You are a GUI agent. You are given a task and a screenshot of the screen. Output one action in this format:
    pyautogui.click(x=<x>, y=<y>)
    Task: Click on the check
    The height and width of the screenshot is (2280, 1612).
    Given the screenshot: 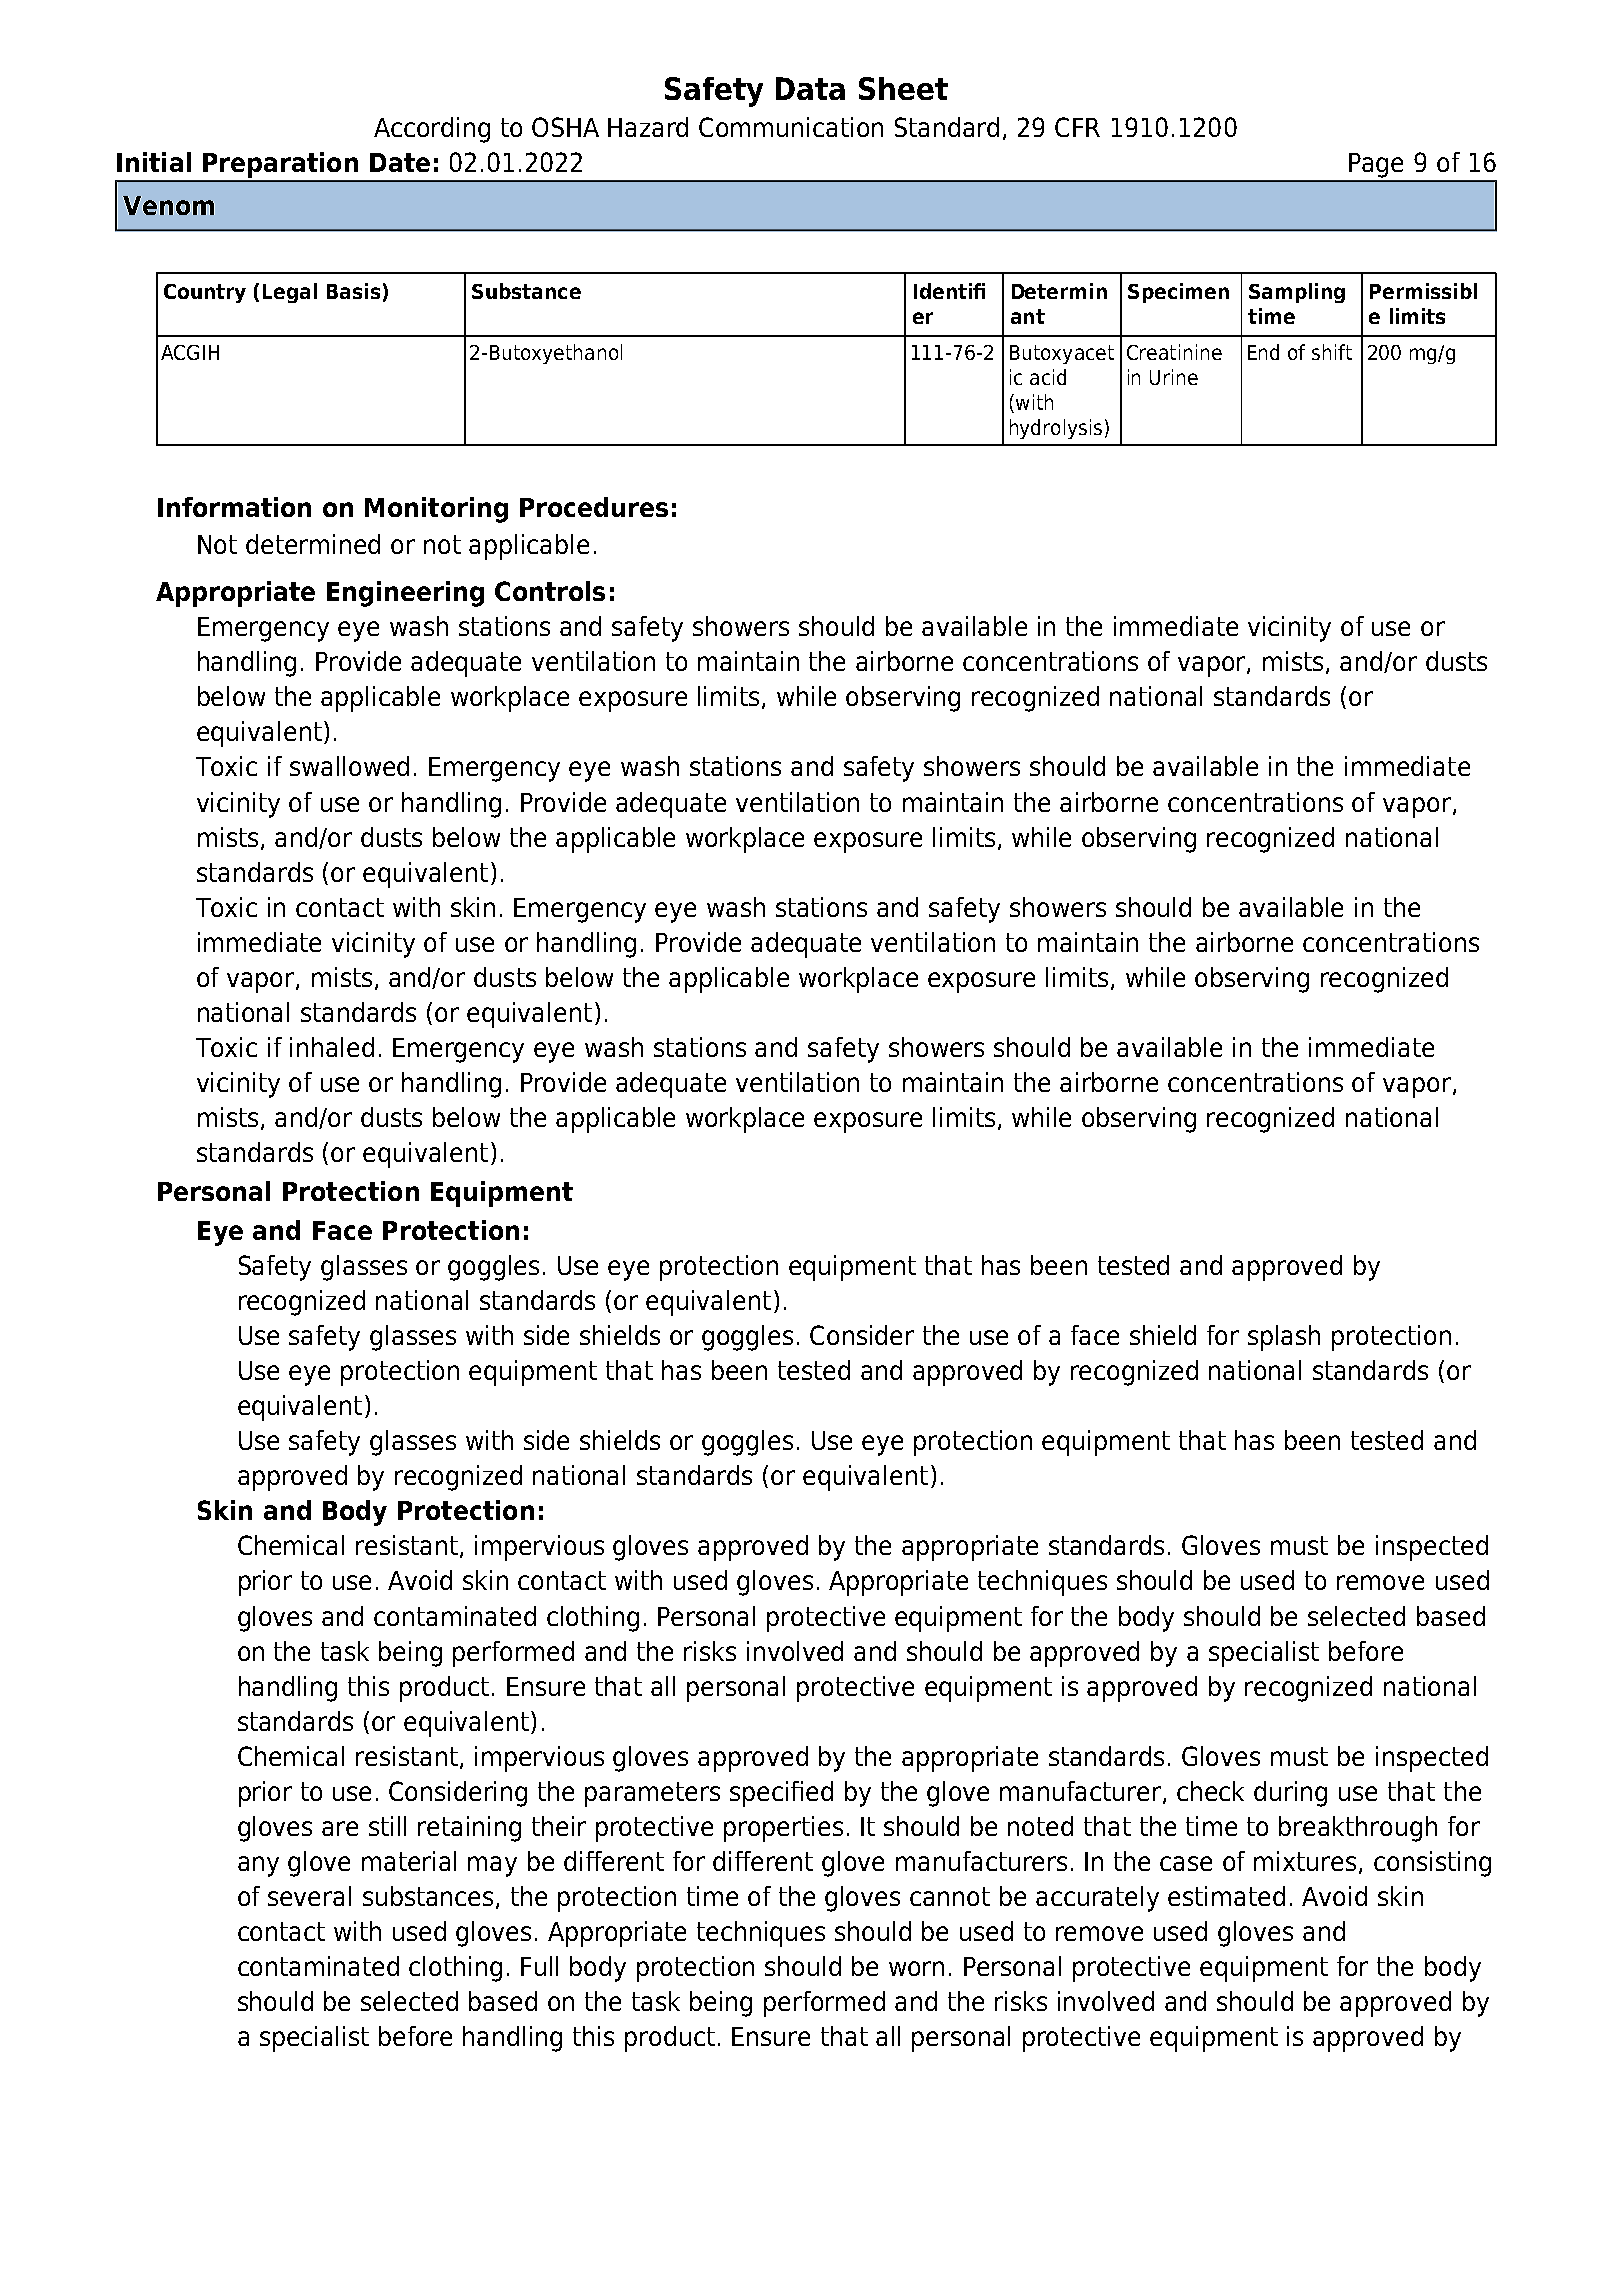 What is the action you would take?
    pyautogui.click(x=1210, y=1791)
